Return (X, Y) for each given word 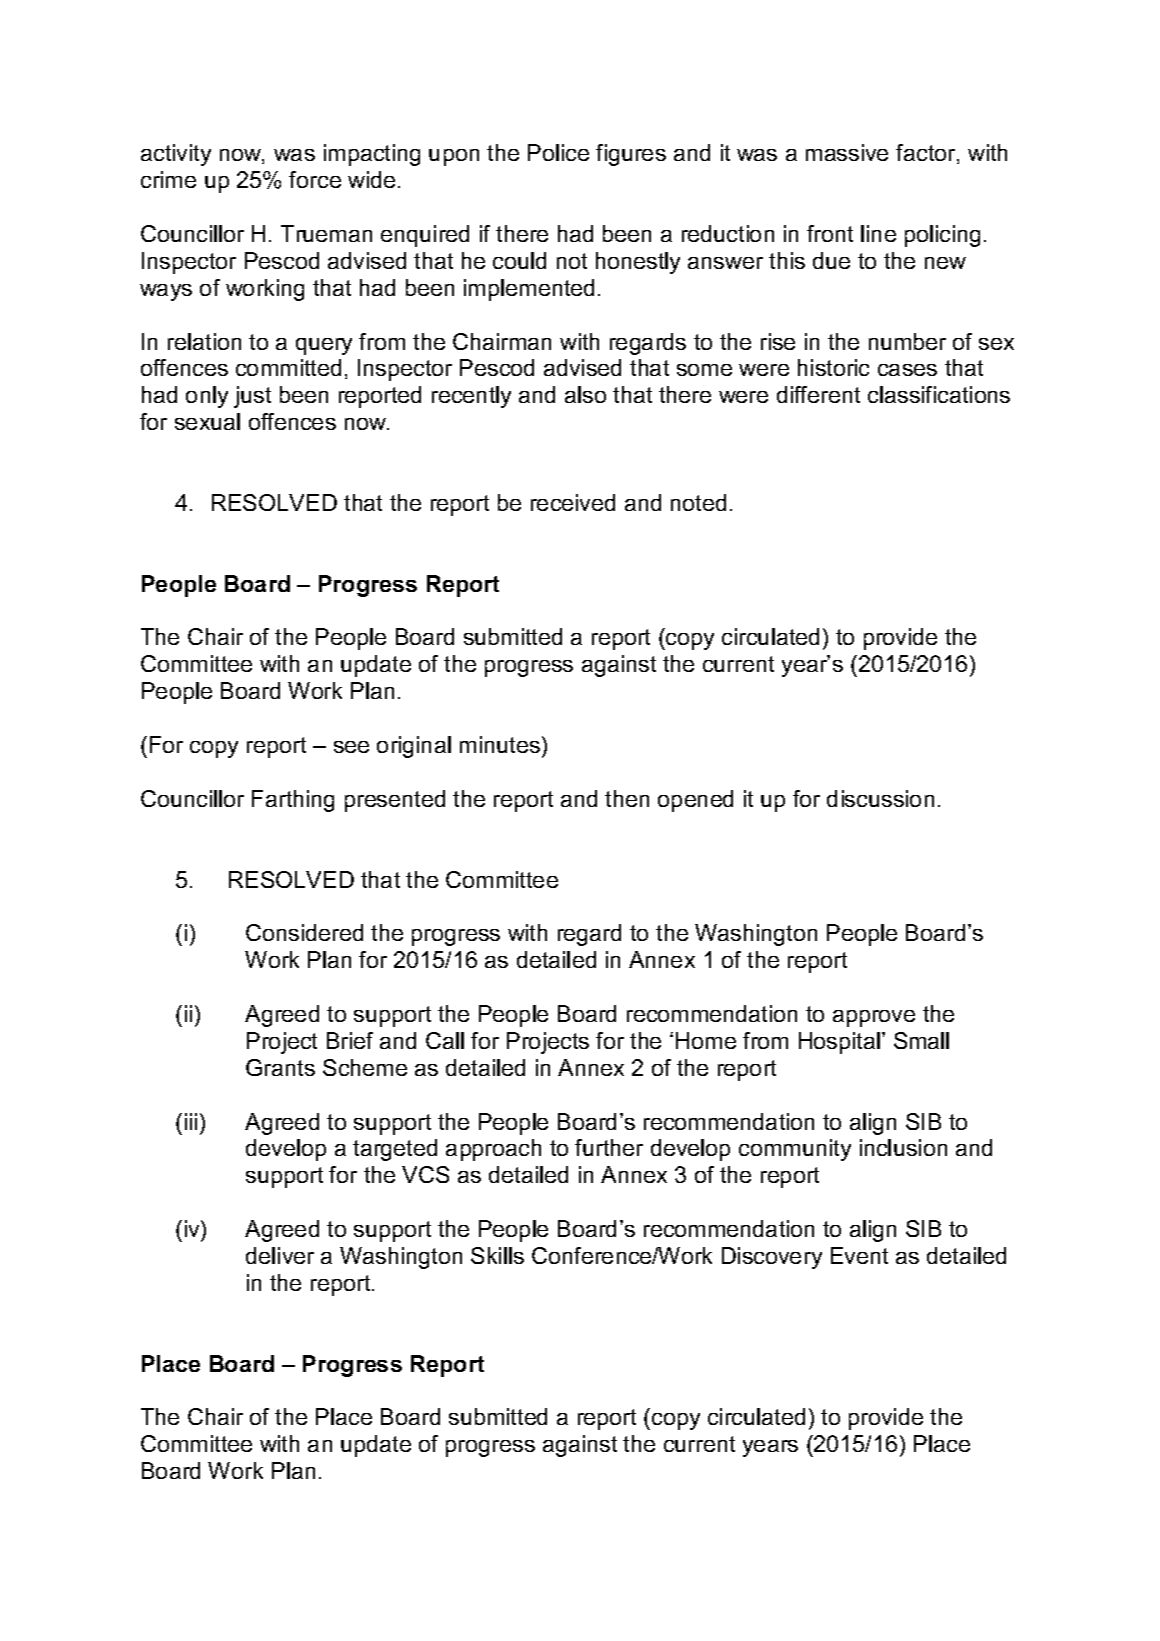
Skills (497, 1255)
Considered (304, 932)
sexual (207, 421)
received (573, 502)
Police (558, 152)
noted (698, 502)
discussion (880, 798)
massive (847, 152)
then (627, 798)
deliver (280, 1255)
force (315, 179)
